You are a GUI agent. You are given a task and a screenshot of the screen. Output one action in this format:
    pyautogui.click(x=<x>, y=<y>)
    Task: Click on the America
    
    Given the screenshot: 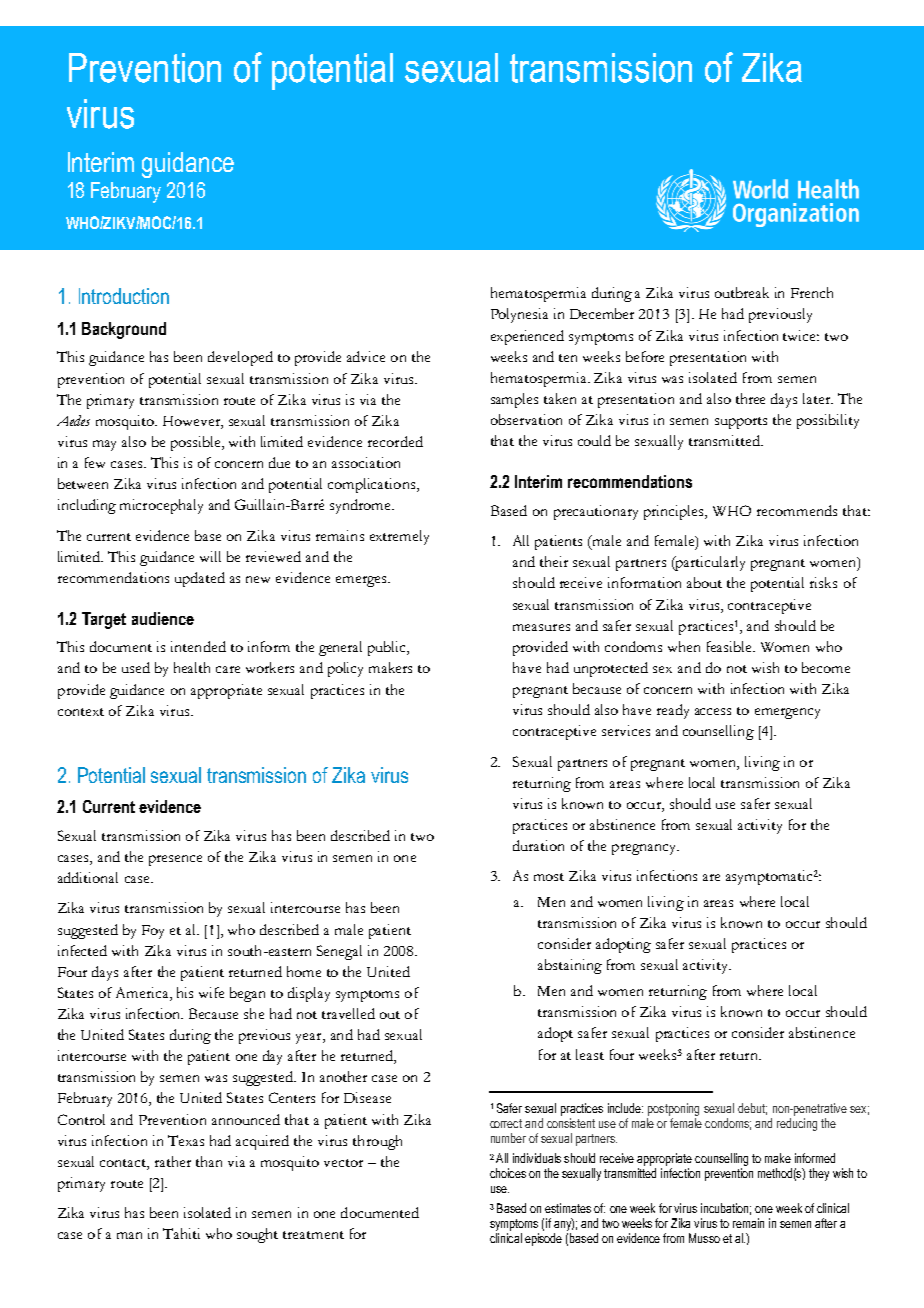 What is the action you would take?
    pyautogui.click(x=143, y=994)
